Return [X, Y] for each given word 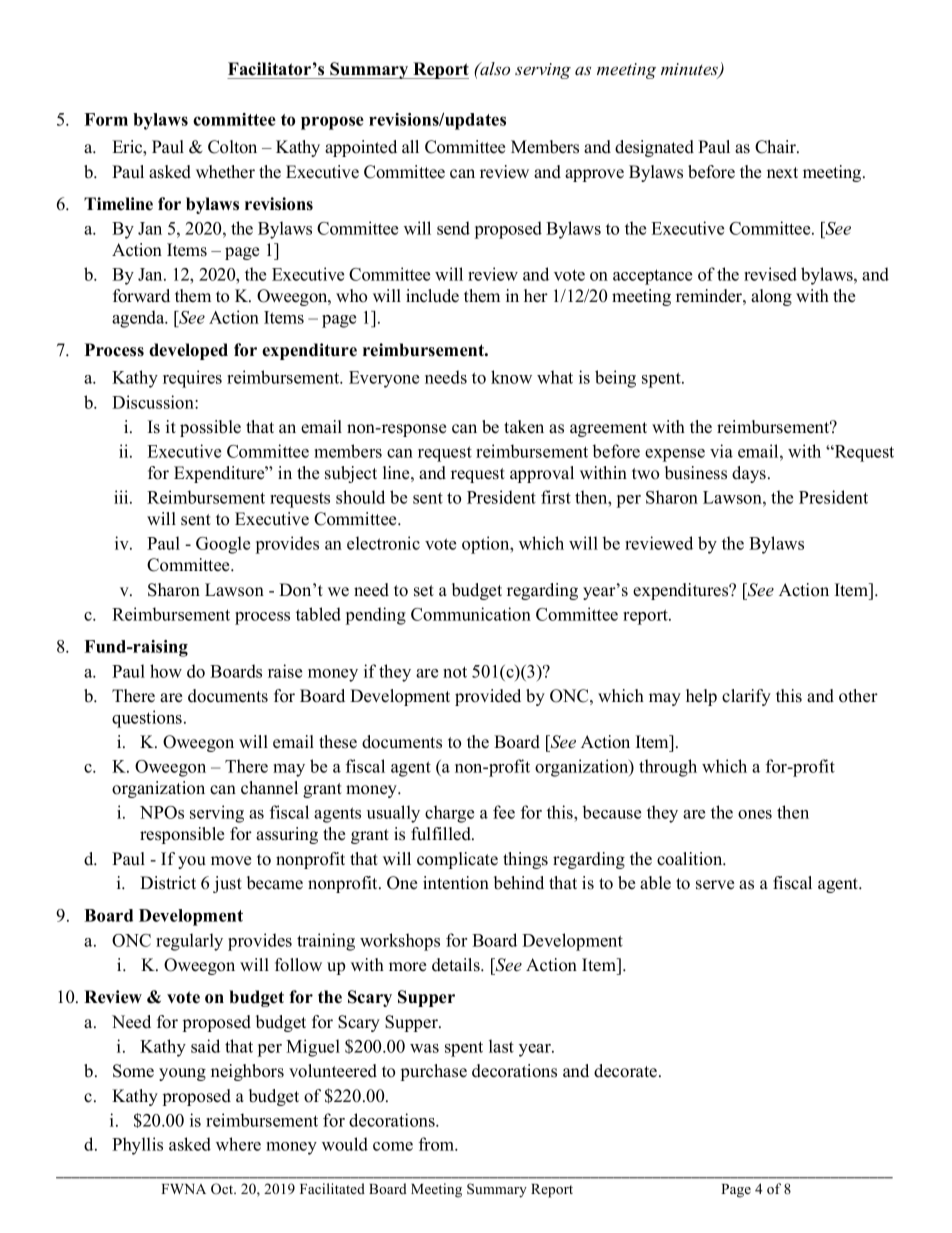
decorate [625, 1071]
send [453, 228]
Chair [776, 147]
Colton [232, 147]
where [238, 1144]
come [393, 1146]
